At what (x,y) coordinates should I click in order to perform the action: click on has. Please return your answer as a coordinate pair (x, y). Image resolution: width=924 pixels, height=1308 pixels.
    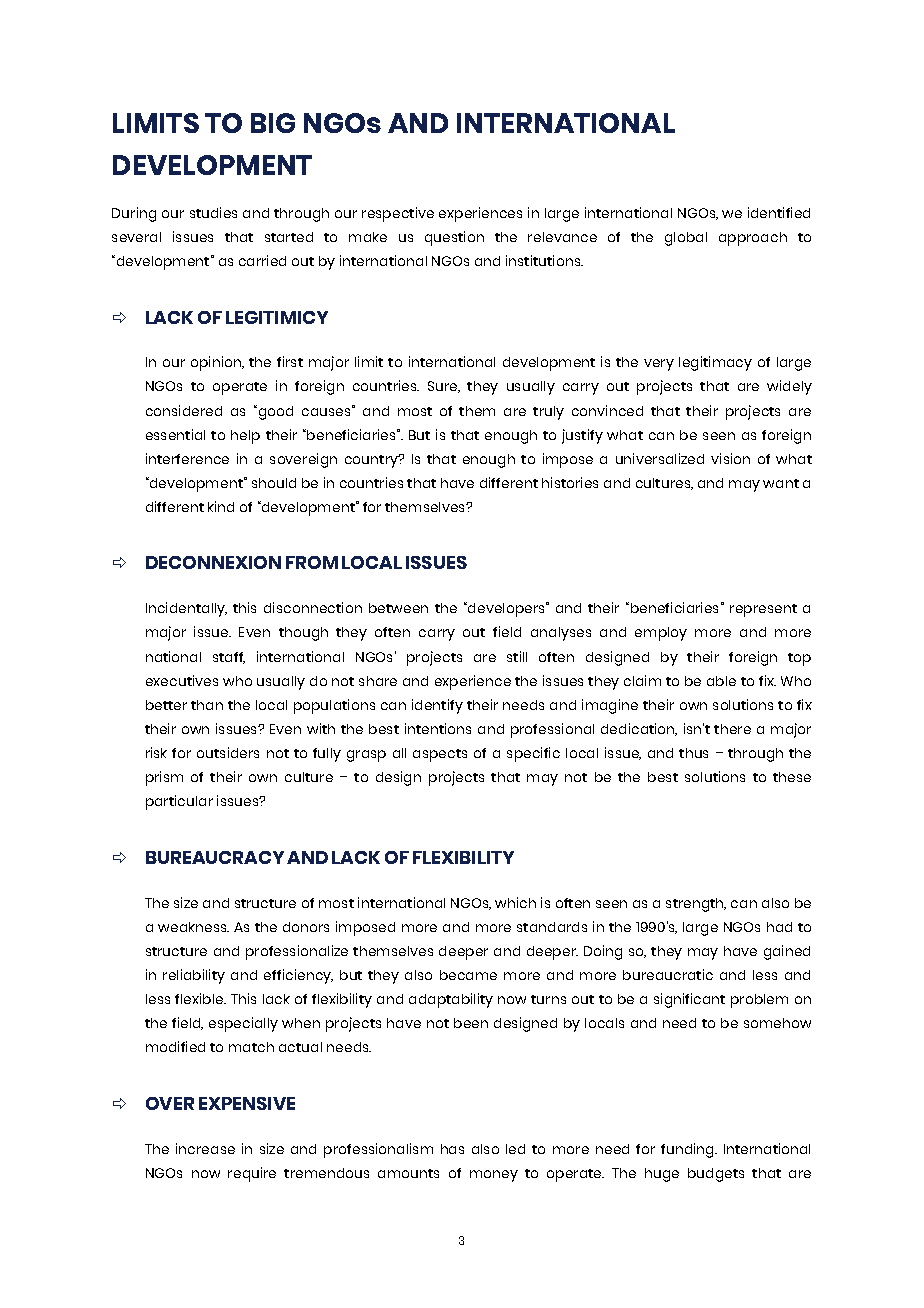
    Looking at the image, I should click on (452, 1149).
